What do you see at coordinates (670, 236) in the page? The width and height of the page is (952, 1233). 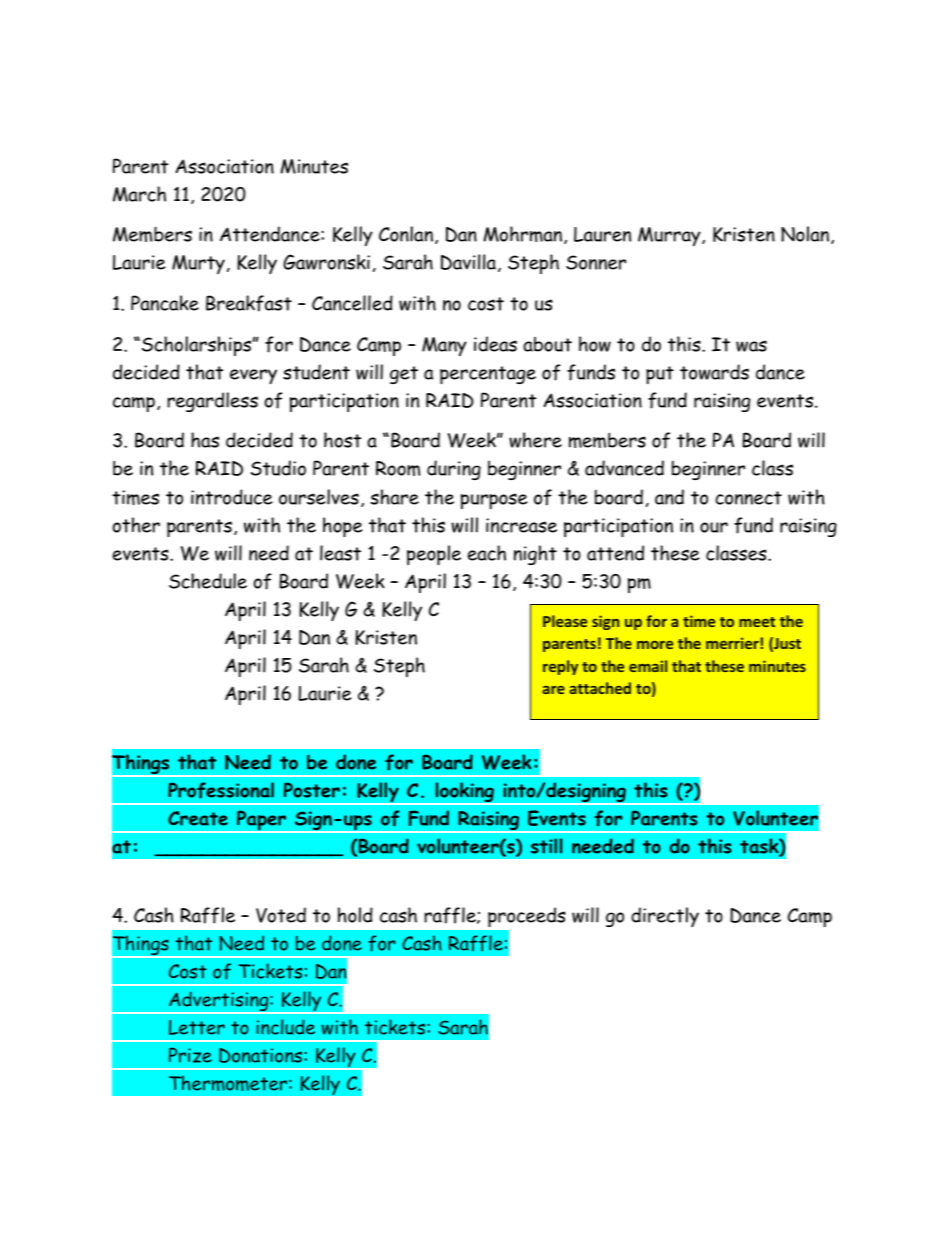 I see `Murray` at bounding box center [670, 236].
